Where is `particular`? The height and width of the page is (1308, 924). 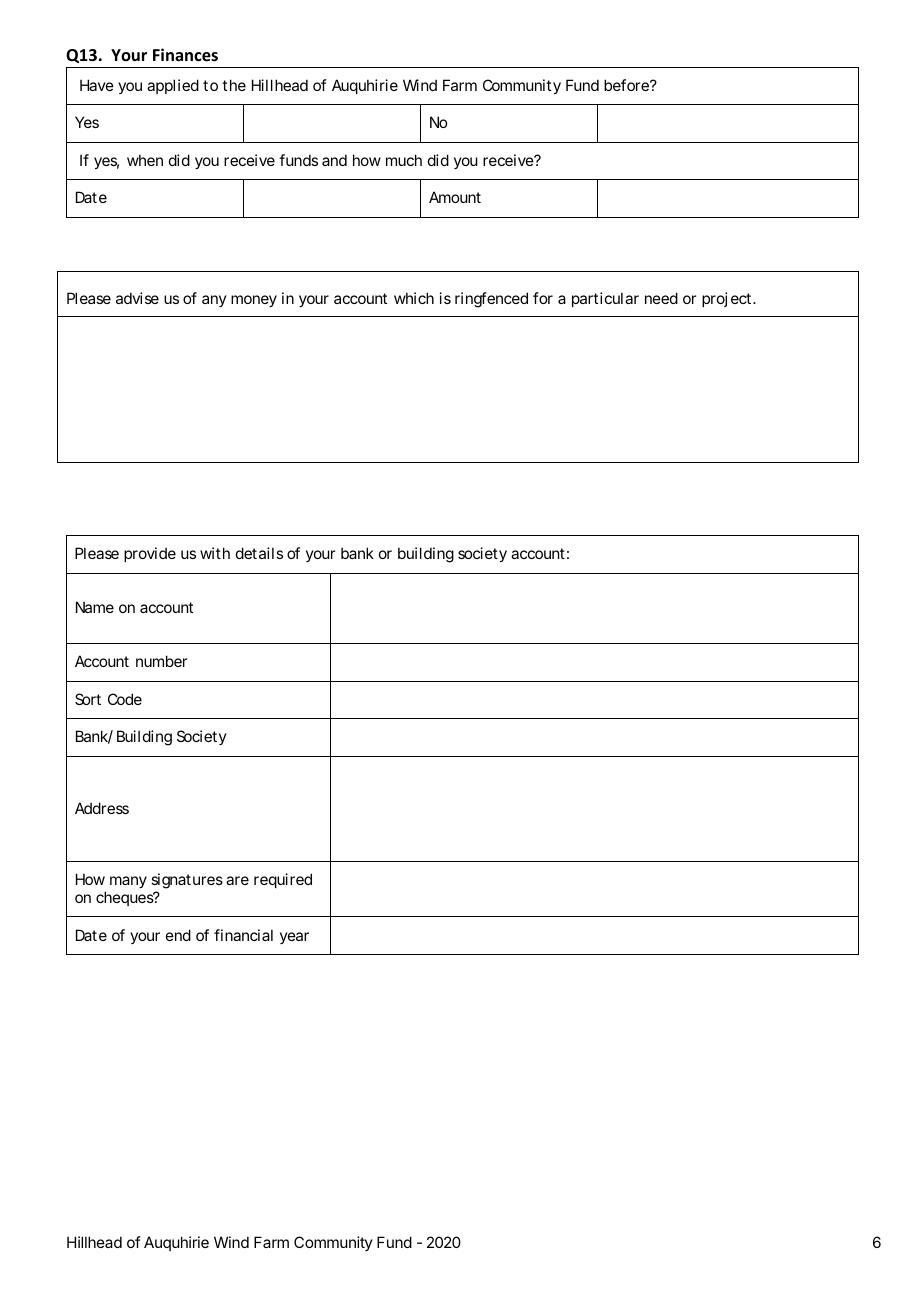 particular is located at coordinates (605, 299).
